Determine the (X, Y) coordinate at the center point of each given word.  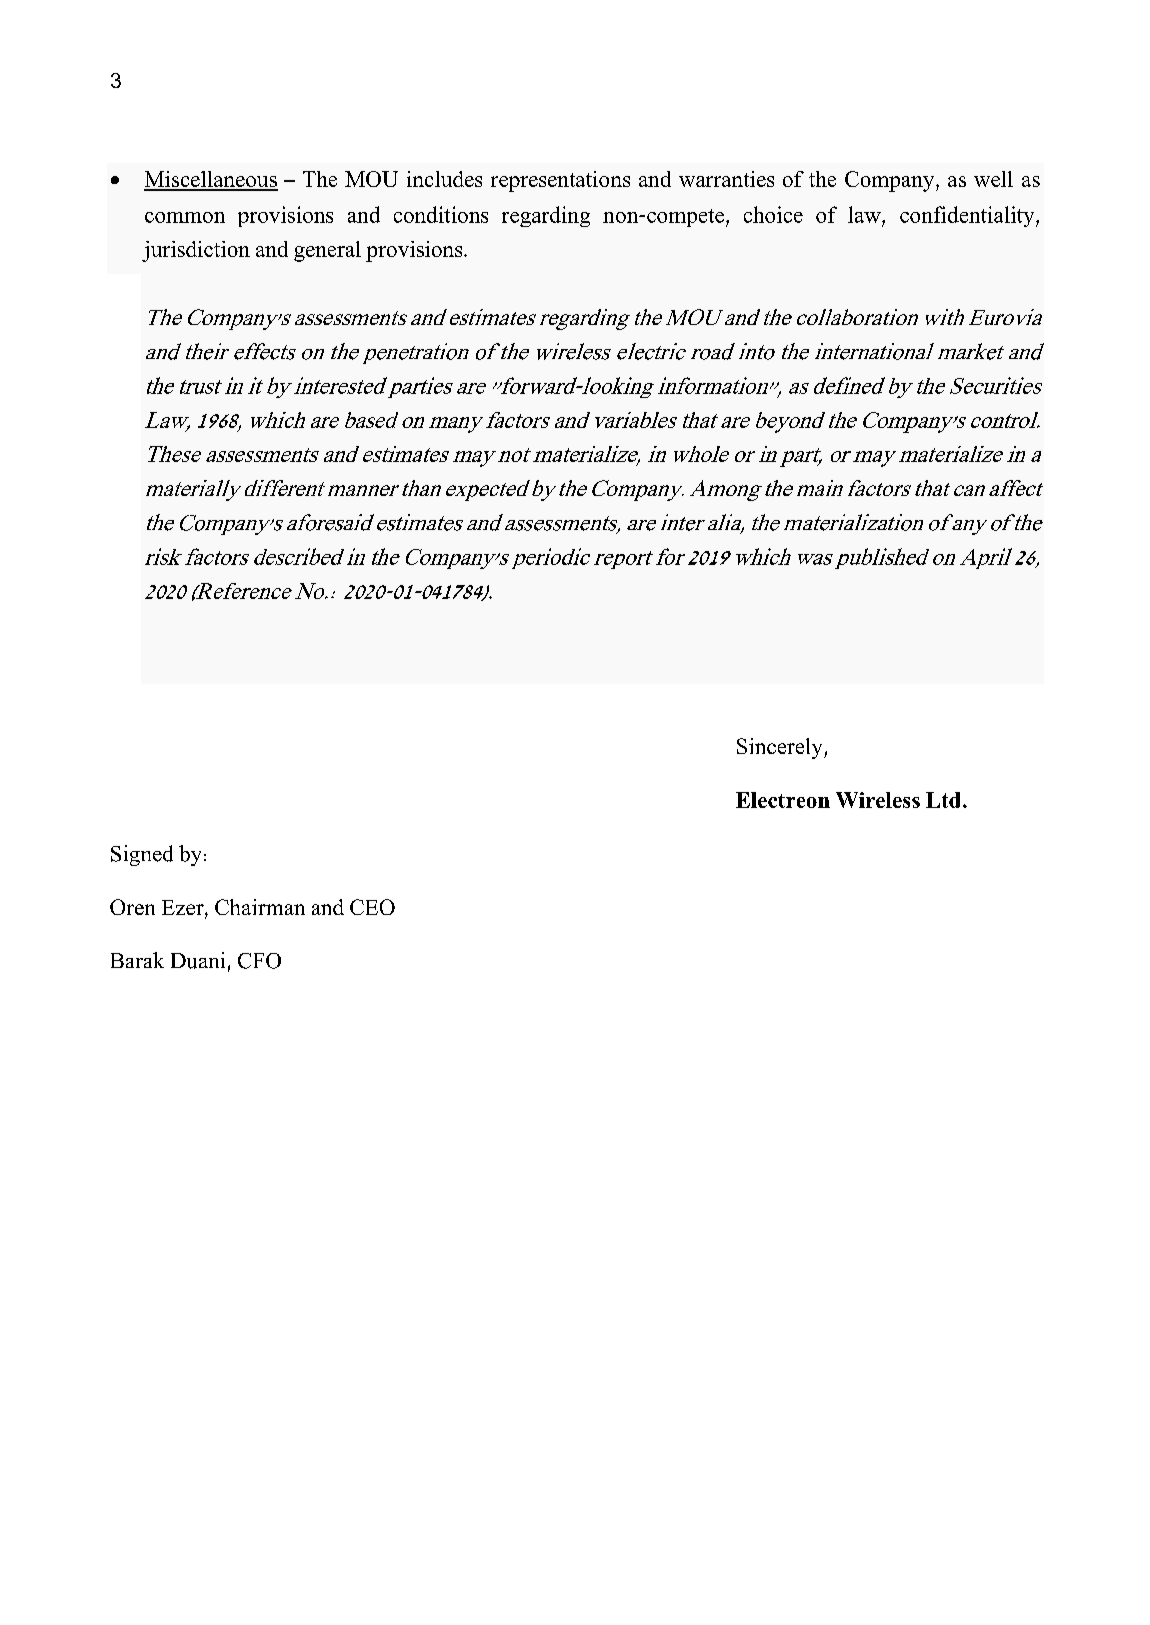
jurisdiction (196, 251)
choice (773, 214)
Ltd (943, 800)
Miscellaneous (211, 180)
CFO (259, 961)
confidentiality (968, 216)
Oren (132, 907)
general (327, 251)
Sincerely (781, 748)
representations (560, 181)
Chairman (260, 907)
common (185, 217)
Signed (142, 855)
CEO (372, 907)
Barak (137, 960)
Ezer (184, 909)
